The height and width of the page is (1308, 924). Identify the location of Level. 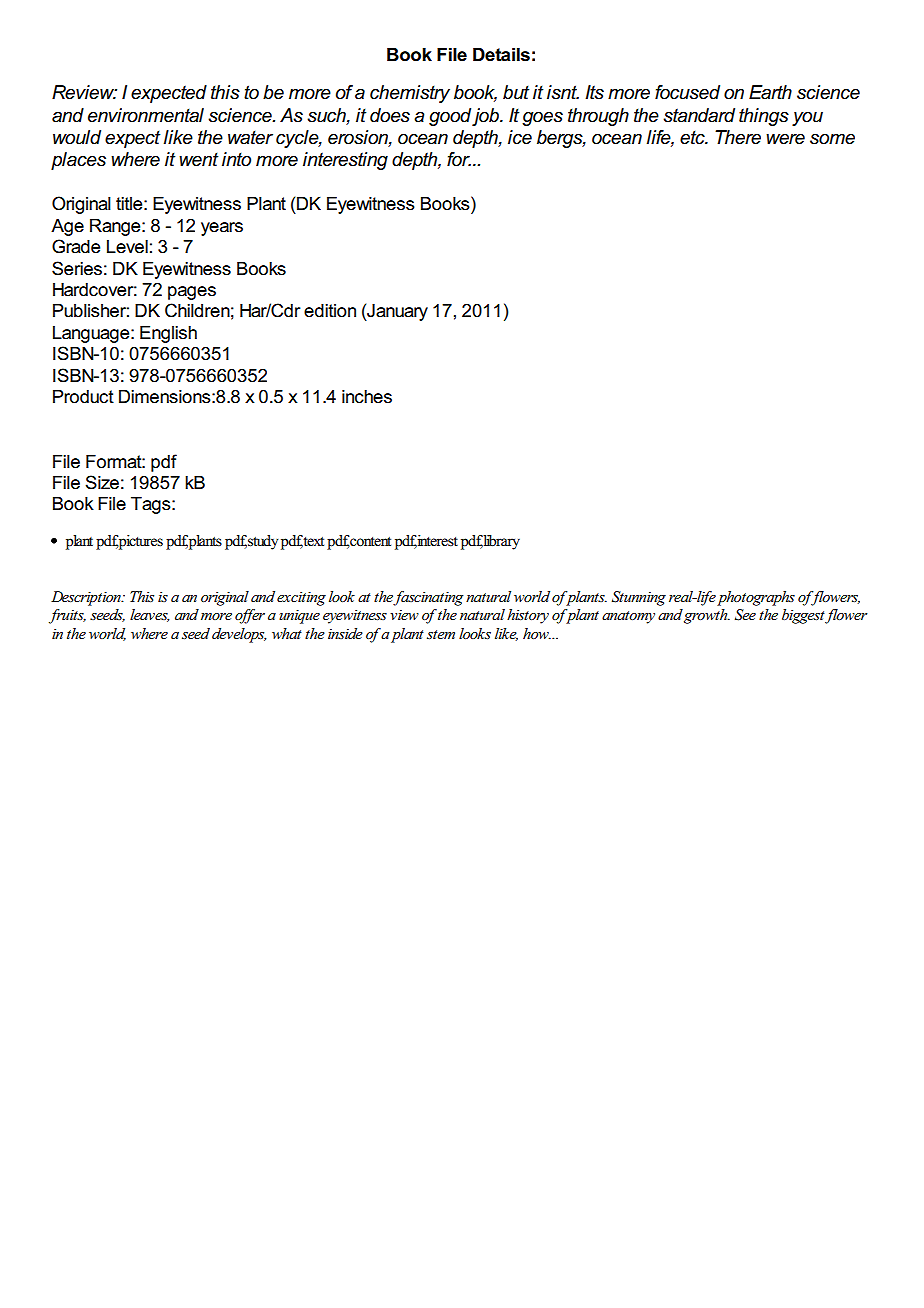
(127, 247).
